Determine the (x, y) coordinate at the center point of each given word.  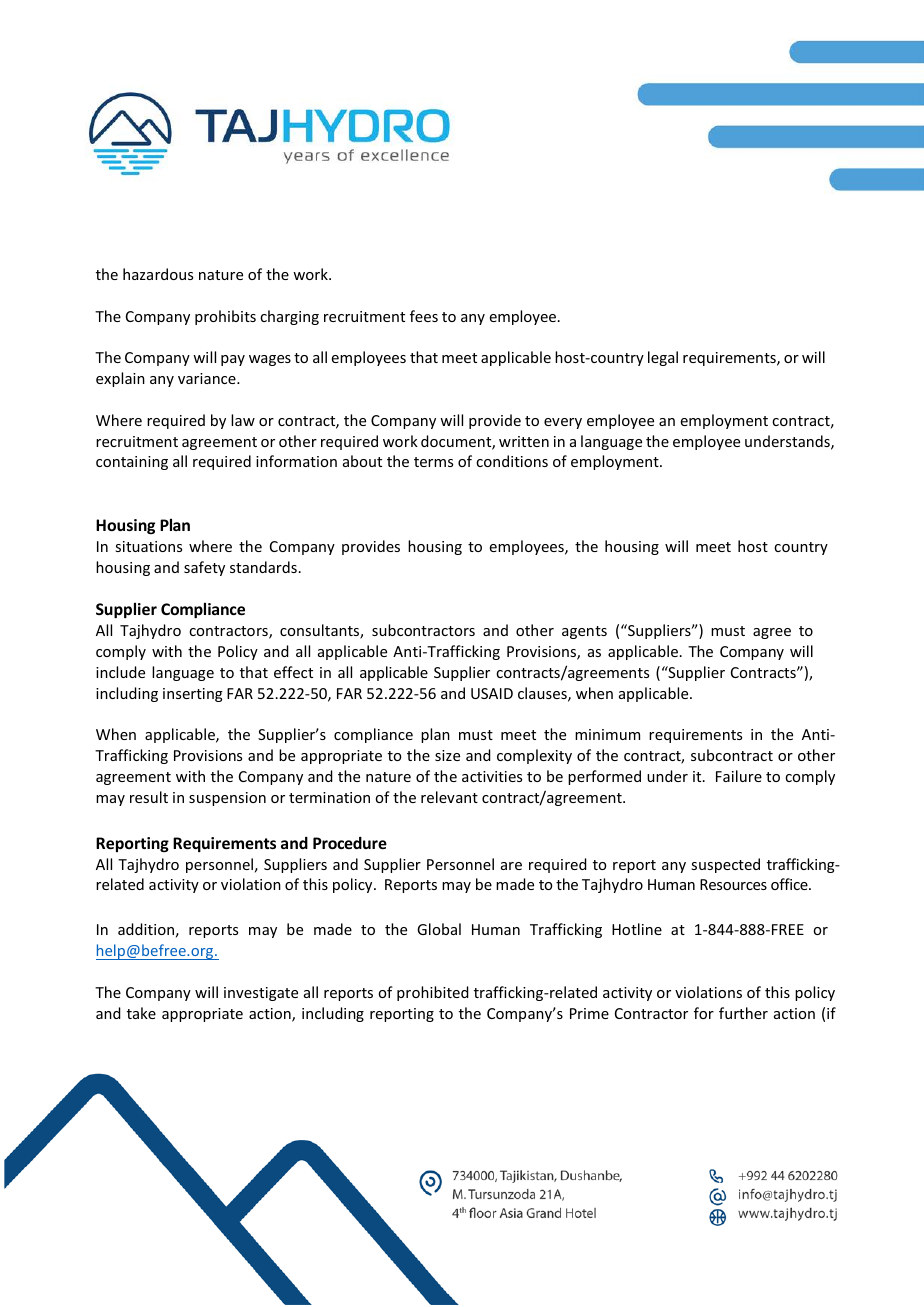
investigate (261, 994)
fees (424, 316)
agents (584, 632)
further (743, 1013)
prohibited (433, 993)
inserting (193, 695)
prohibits (225, 317)
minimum (607, 734)
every (563, 423)
